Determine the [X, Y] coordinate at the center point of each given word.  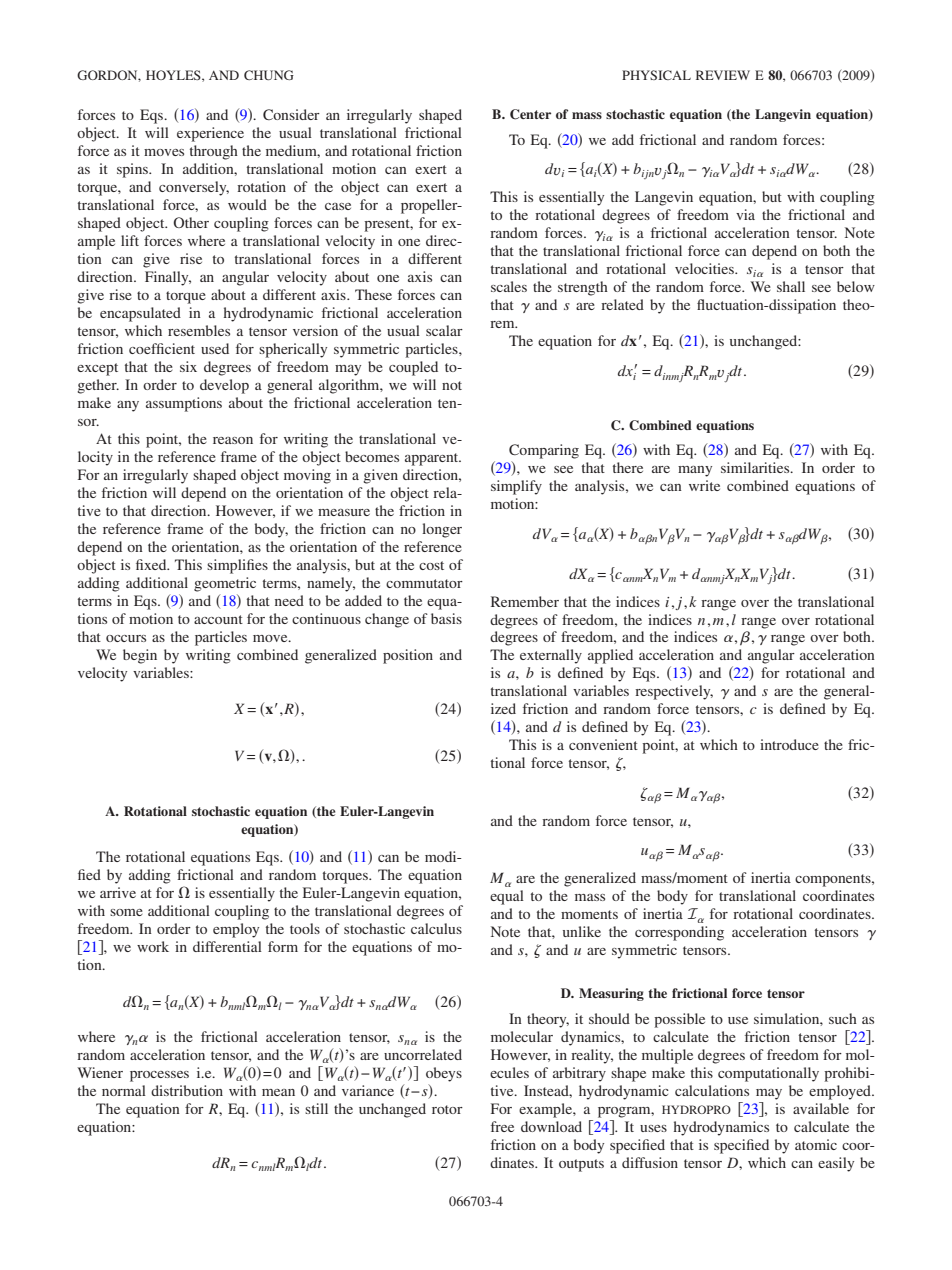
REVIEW [723, 75]
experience [210, 134]
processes [159, 1076]
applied [610, 656]
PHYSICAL [656, 75]
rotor [447, 1109]
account [218, 619]
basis [446, 618]
